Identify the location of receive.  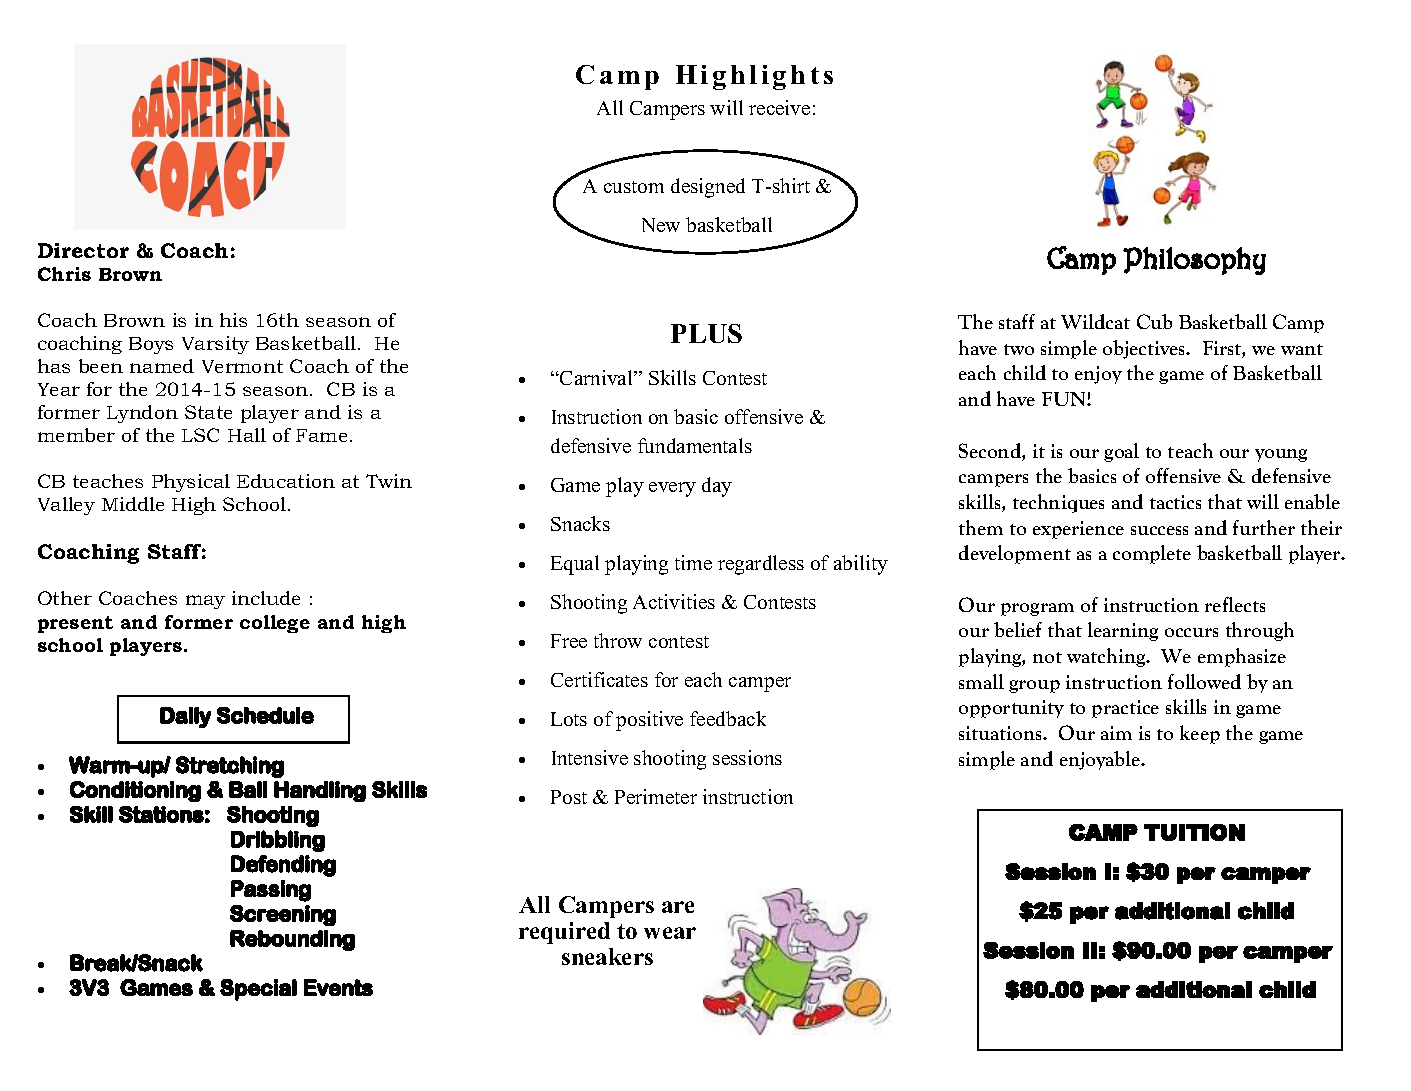
(779, 107).
